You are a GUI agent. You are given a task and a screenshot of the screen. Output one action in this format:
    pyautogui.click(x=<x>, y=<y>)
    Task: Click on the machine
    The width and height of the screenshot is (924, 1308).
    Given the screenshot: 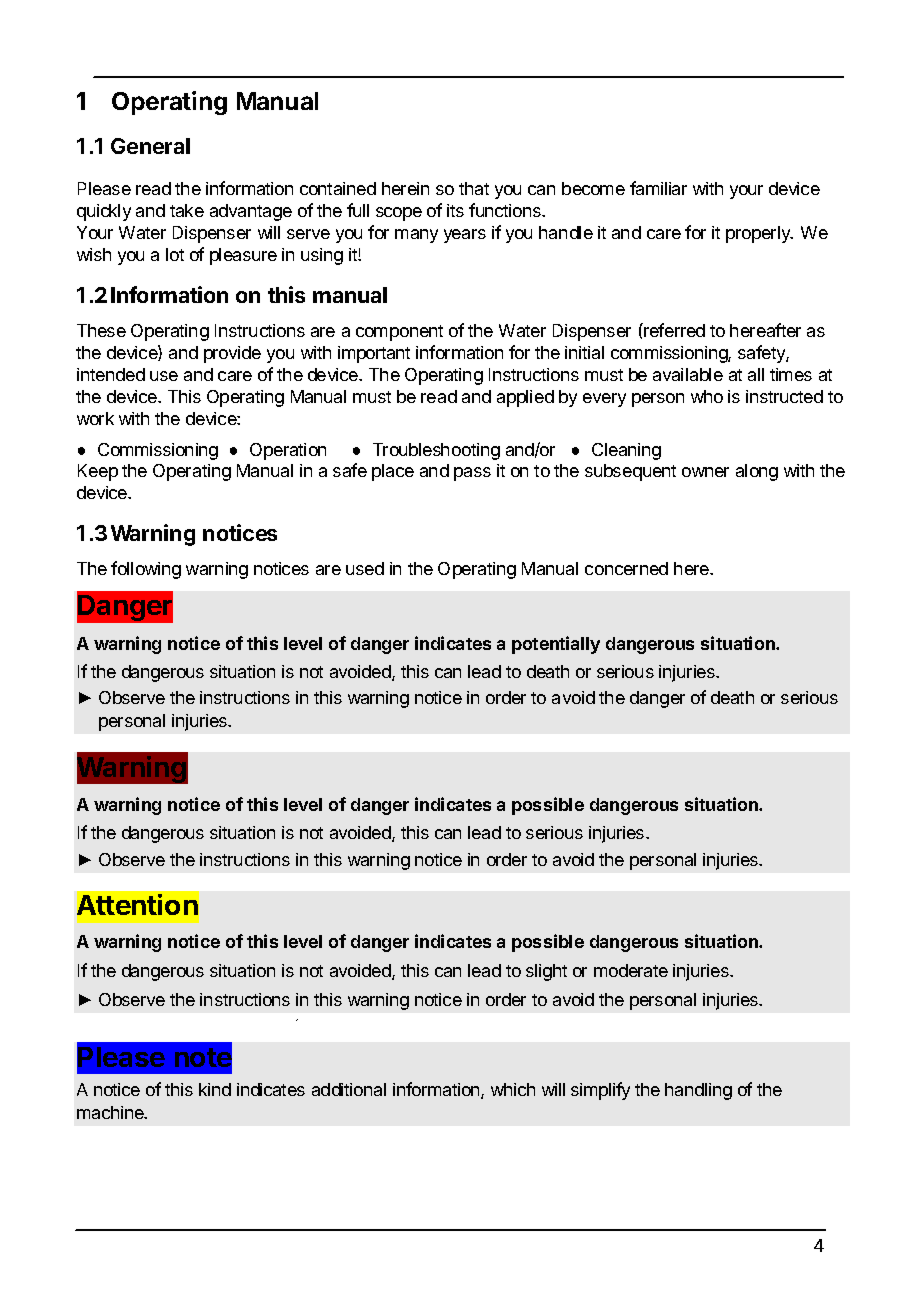 What is the action you would take?
    pyautogui.click(x=111, y=1112)
